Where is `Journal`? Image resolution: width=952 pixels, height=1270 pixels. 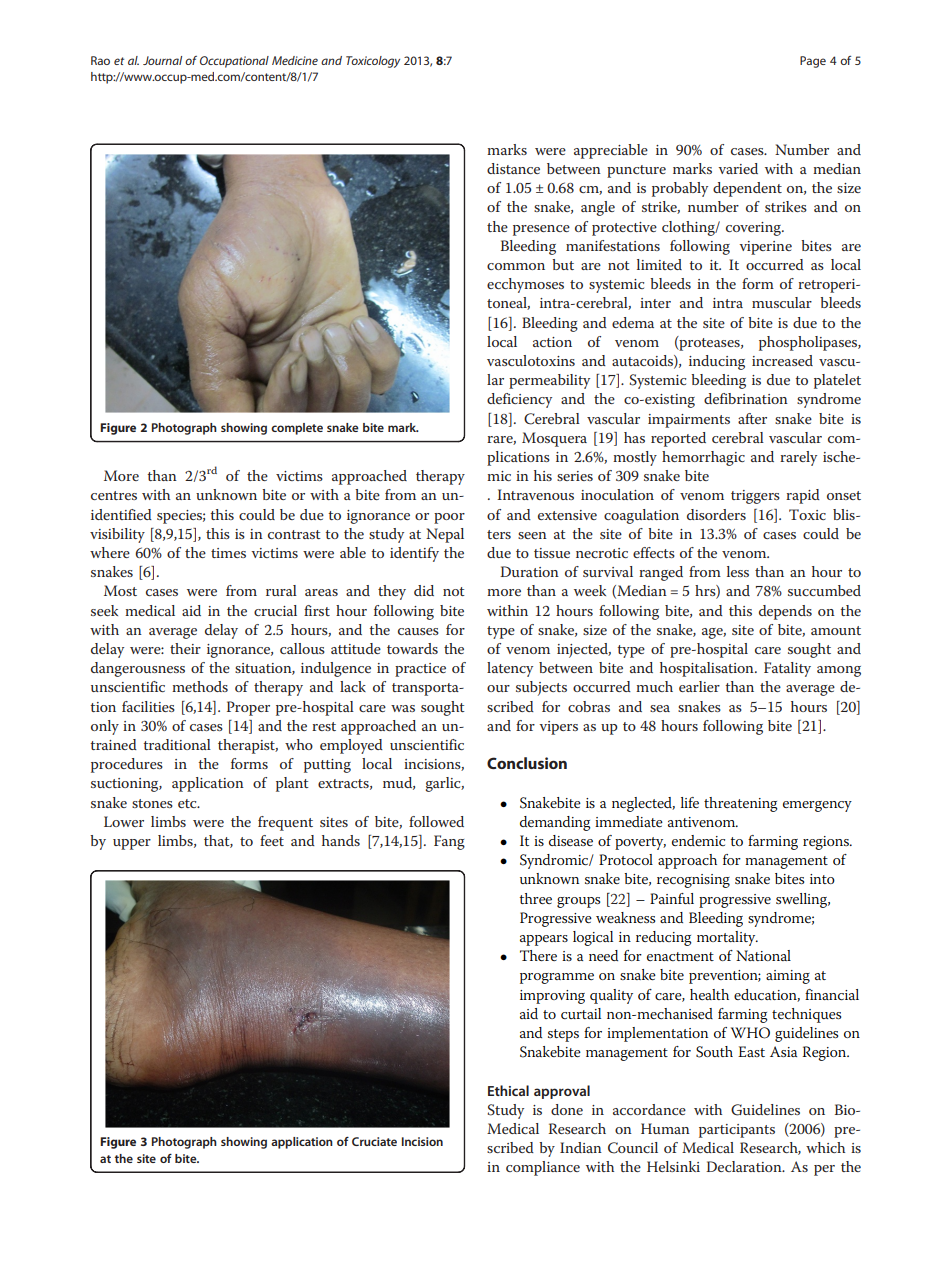
Journal is located at coordinates (162, 60).
